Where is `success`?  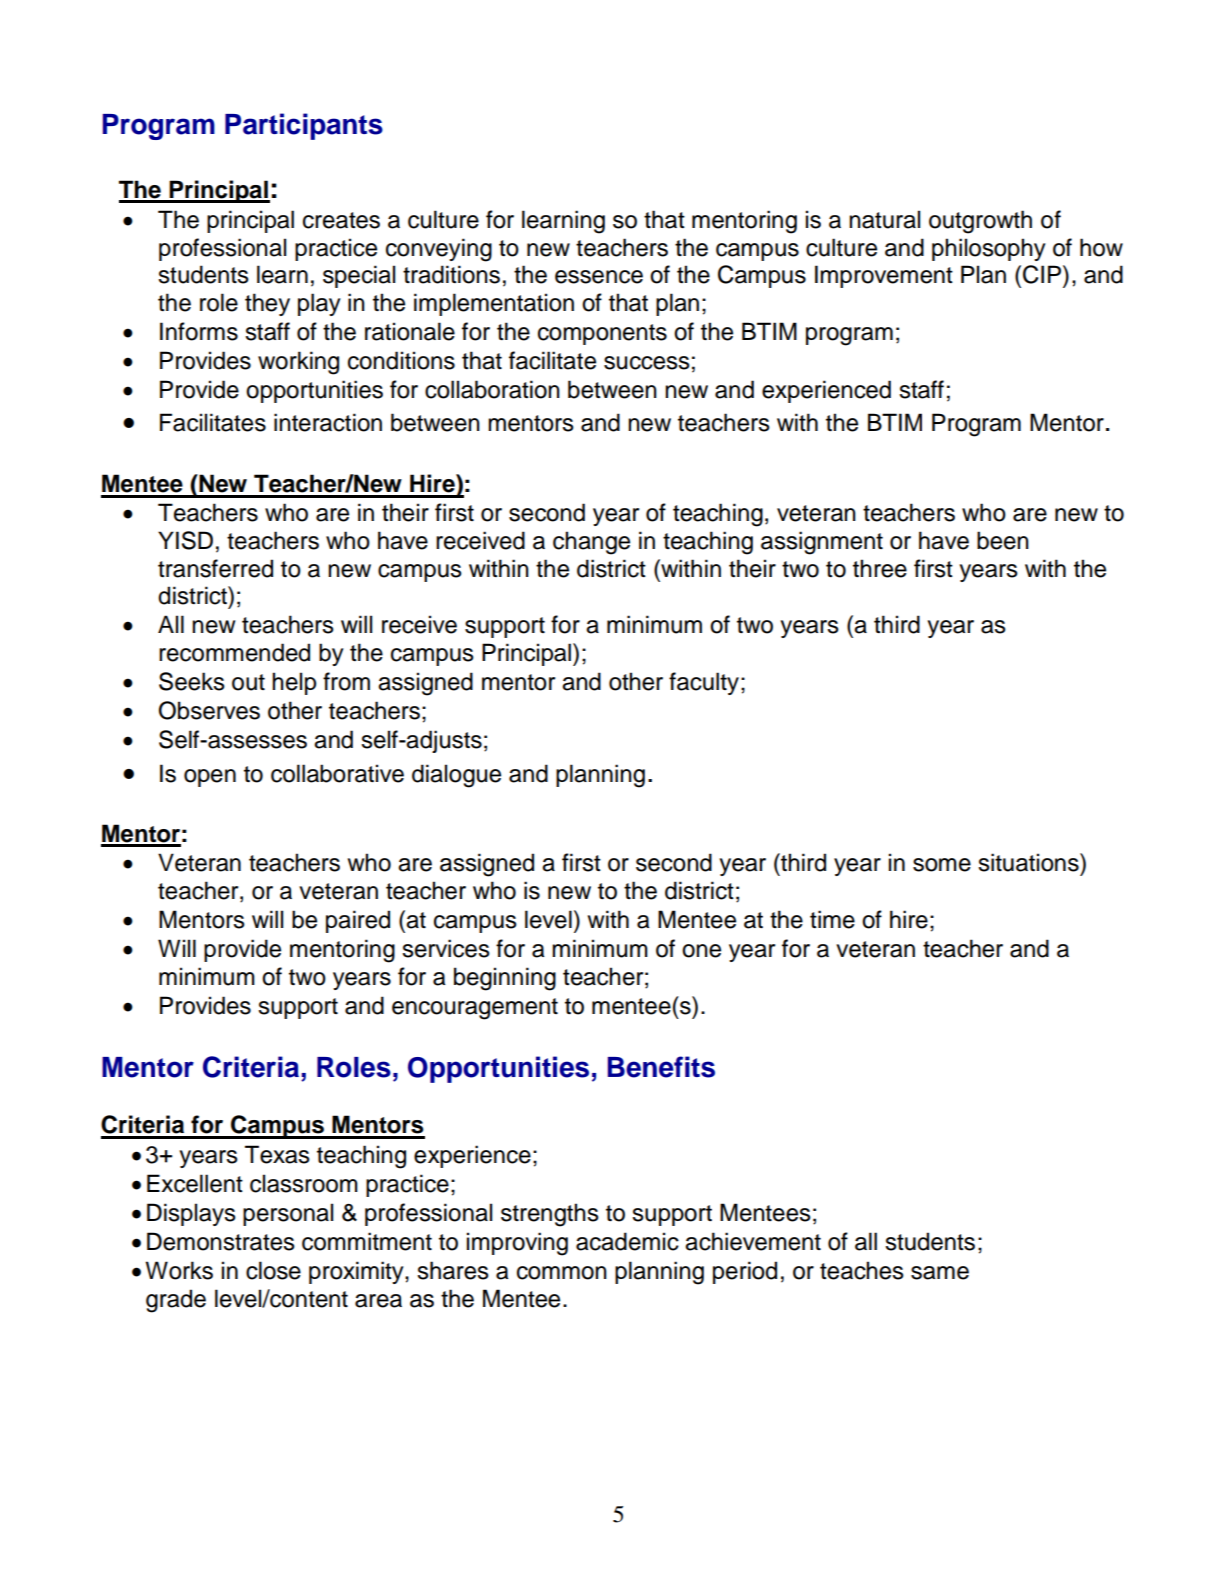
success is located at coordinates (647, 363).
